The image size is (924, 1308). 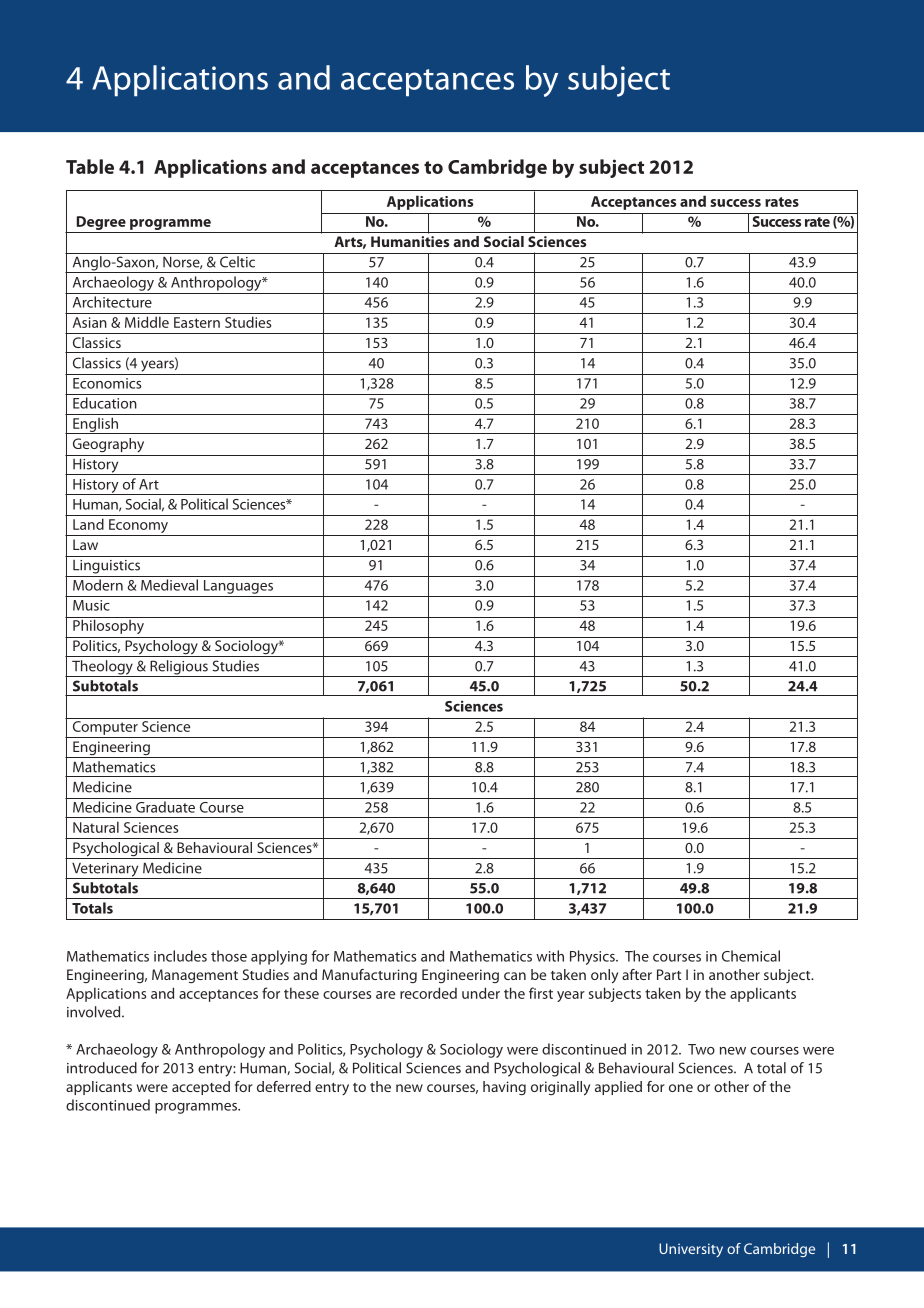 What do you see at coordinates (751, 956) in the screenshot?
I see `Chemical` at bounding box center [751, 956].
